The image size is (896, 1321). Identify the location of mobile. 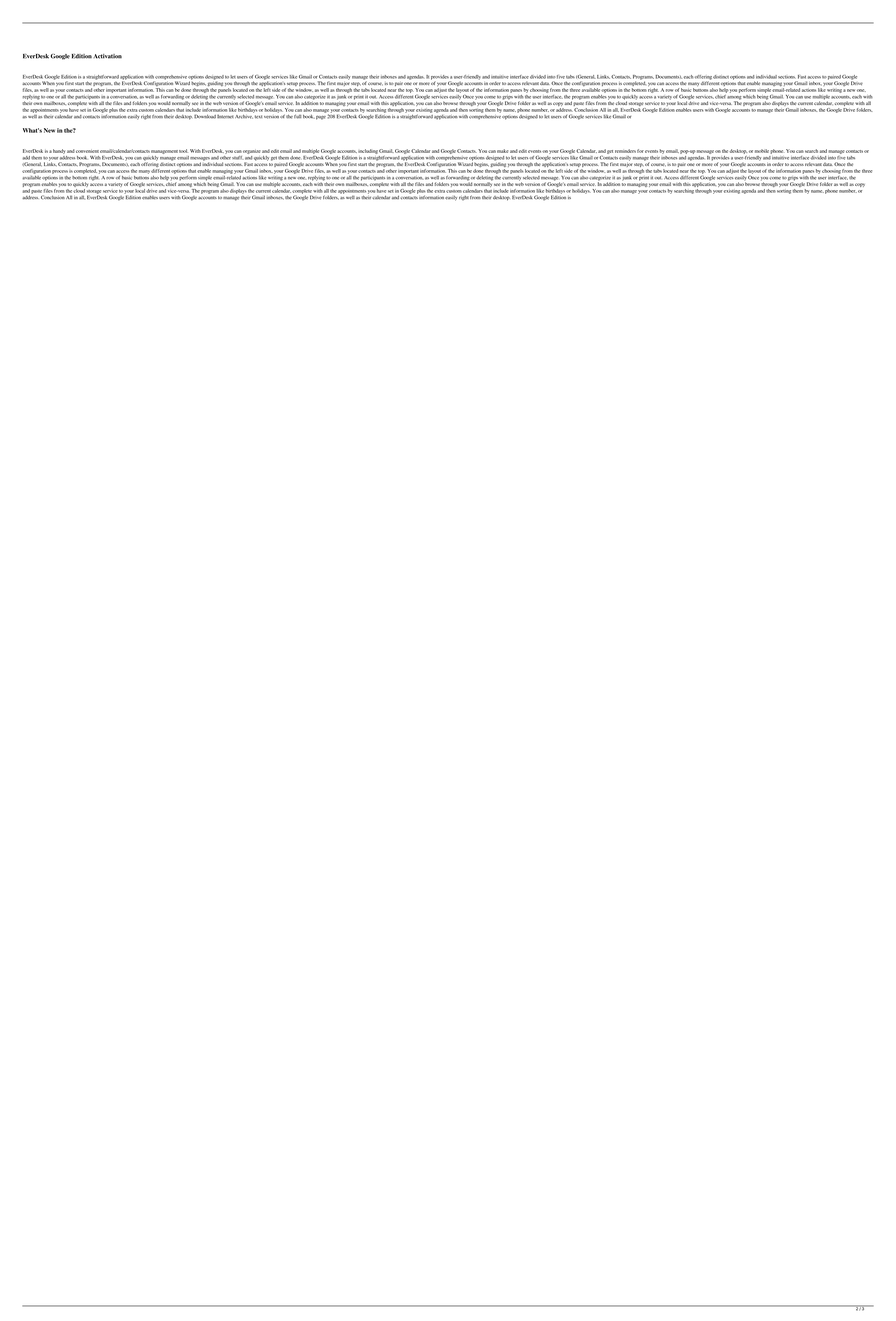
(762, 151).
